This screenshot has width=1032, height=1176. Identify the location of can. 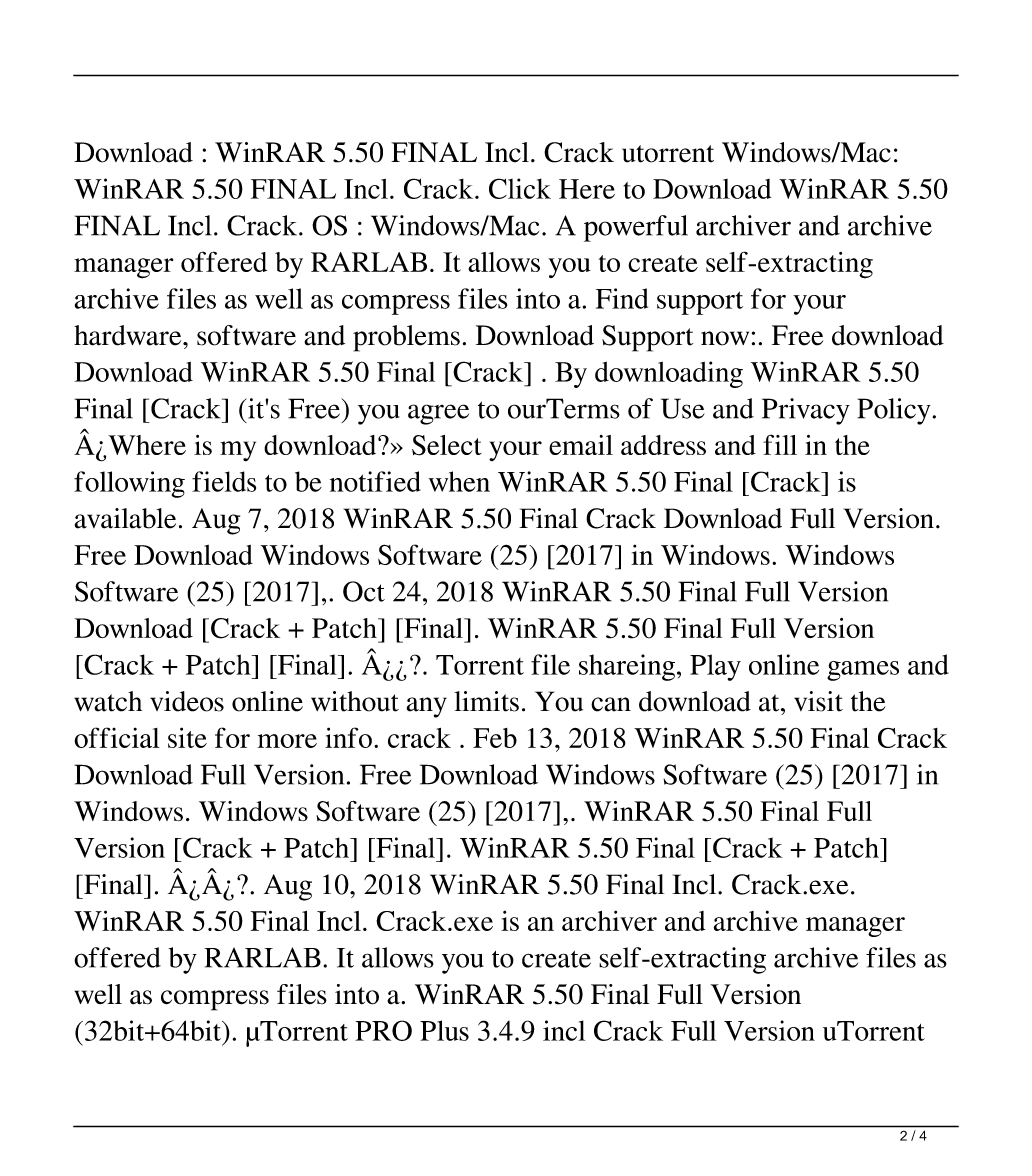
(611, 704).
